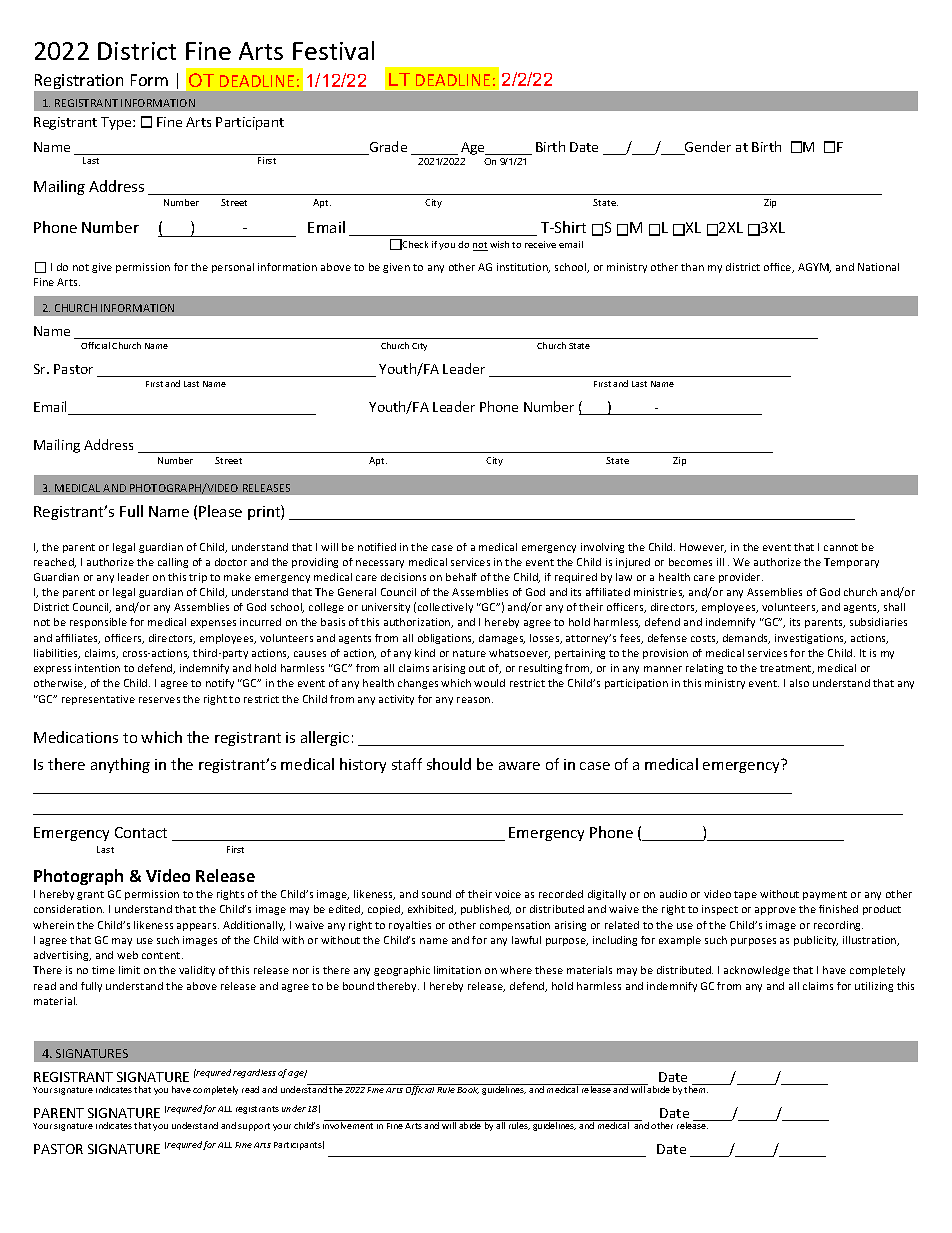 The image size is (952, 1233). I want to click on provider, so click(741, 578).
